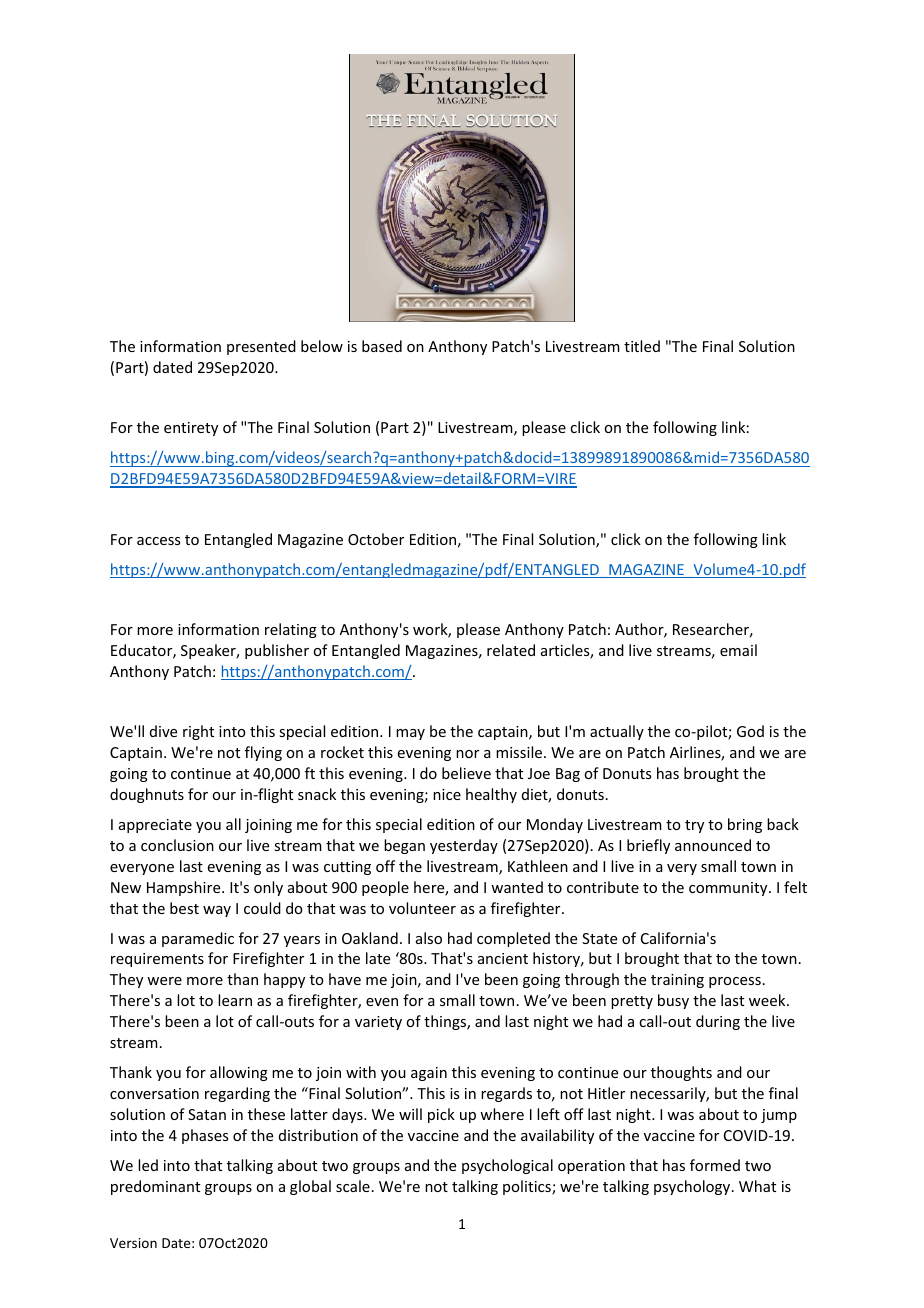 This page has height=1308, width=924. What do you see at coordinates (429, 938) in the page?
I see `also` at bounding box center [429, 938].
